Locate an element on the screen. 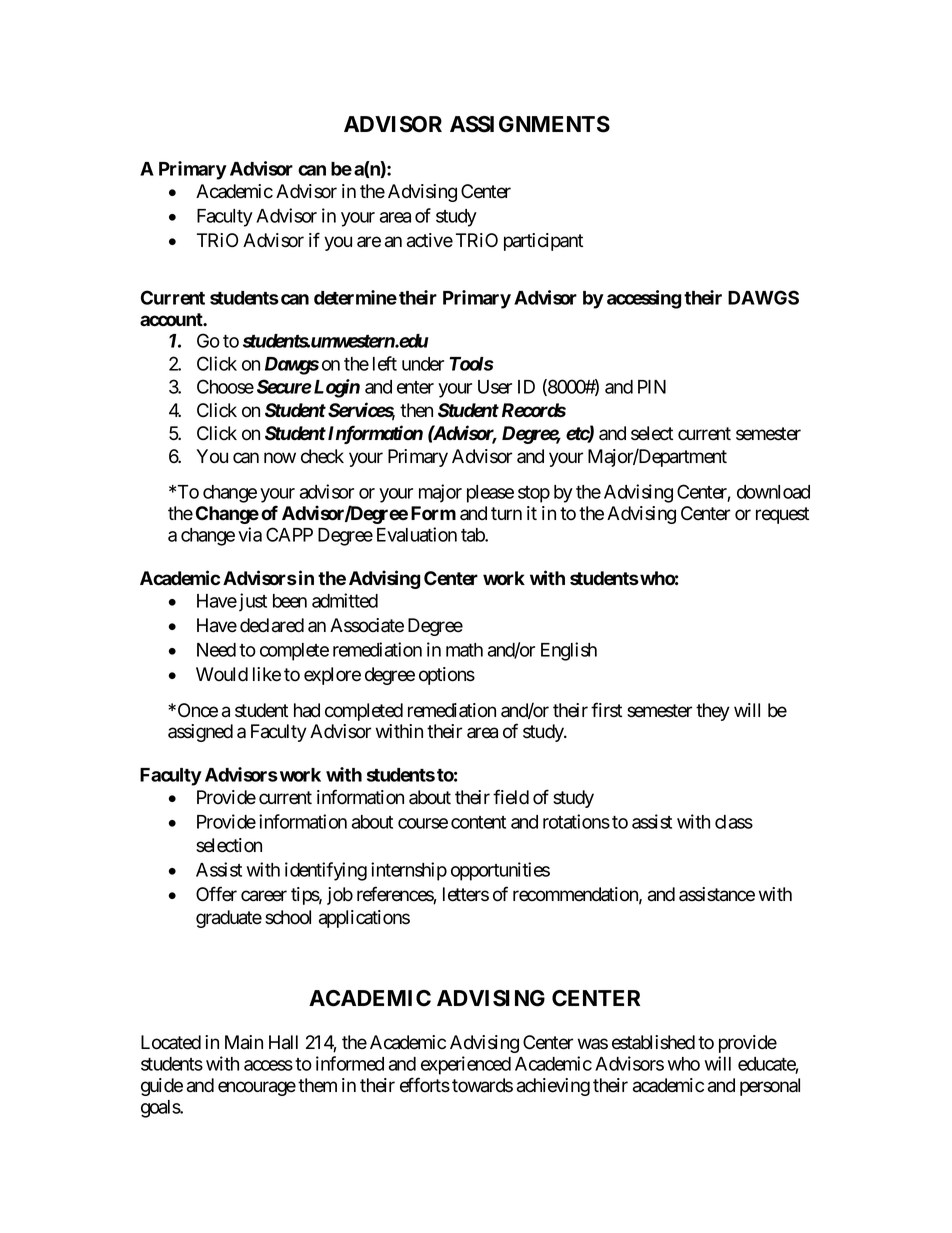 The width and height of the screenshot is (952, 1233). class is located at coordinates (734, 822).
